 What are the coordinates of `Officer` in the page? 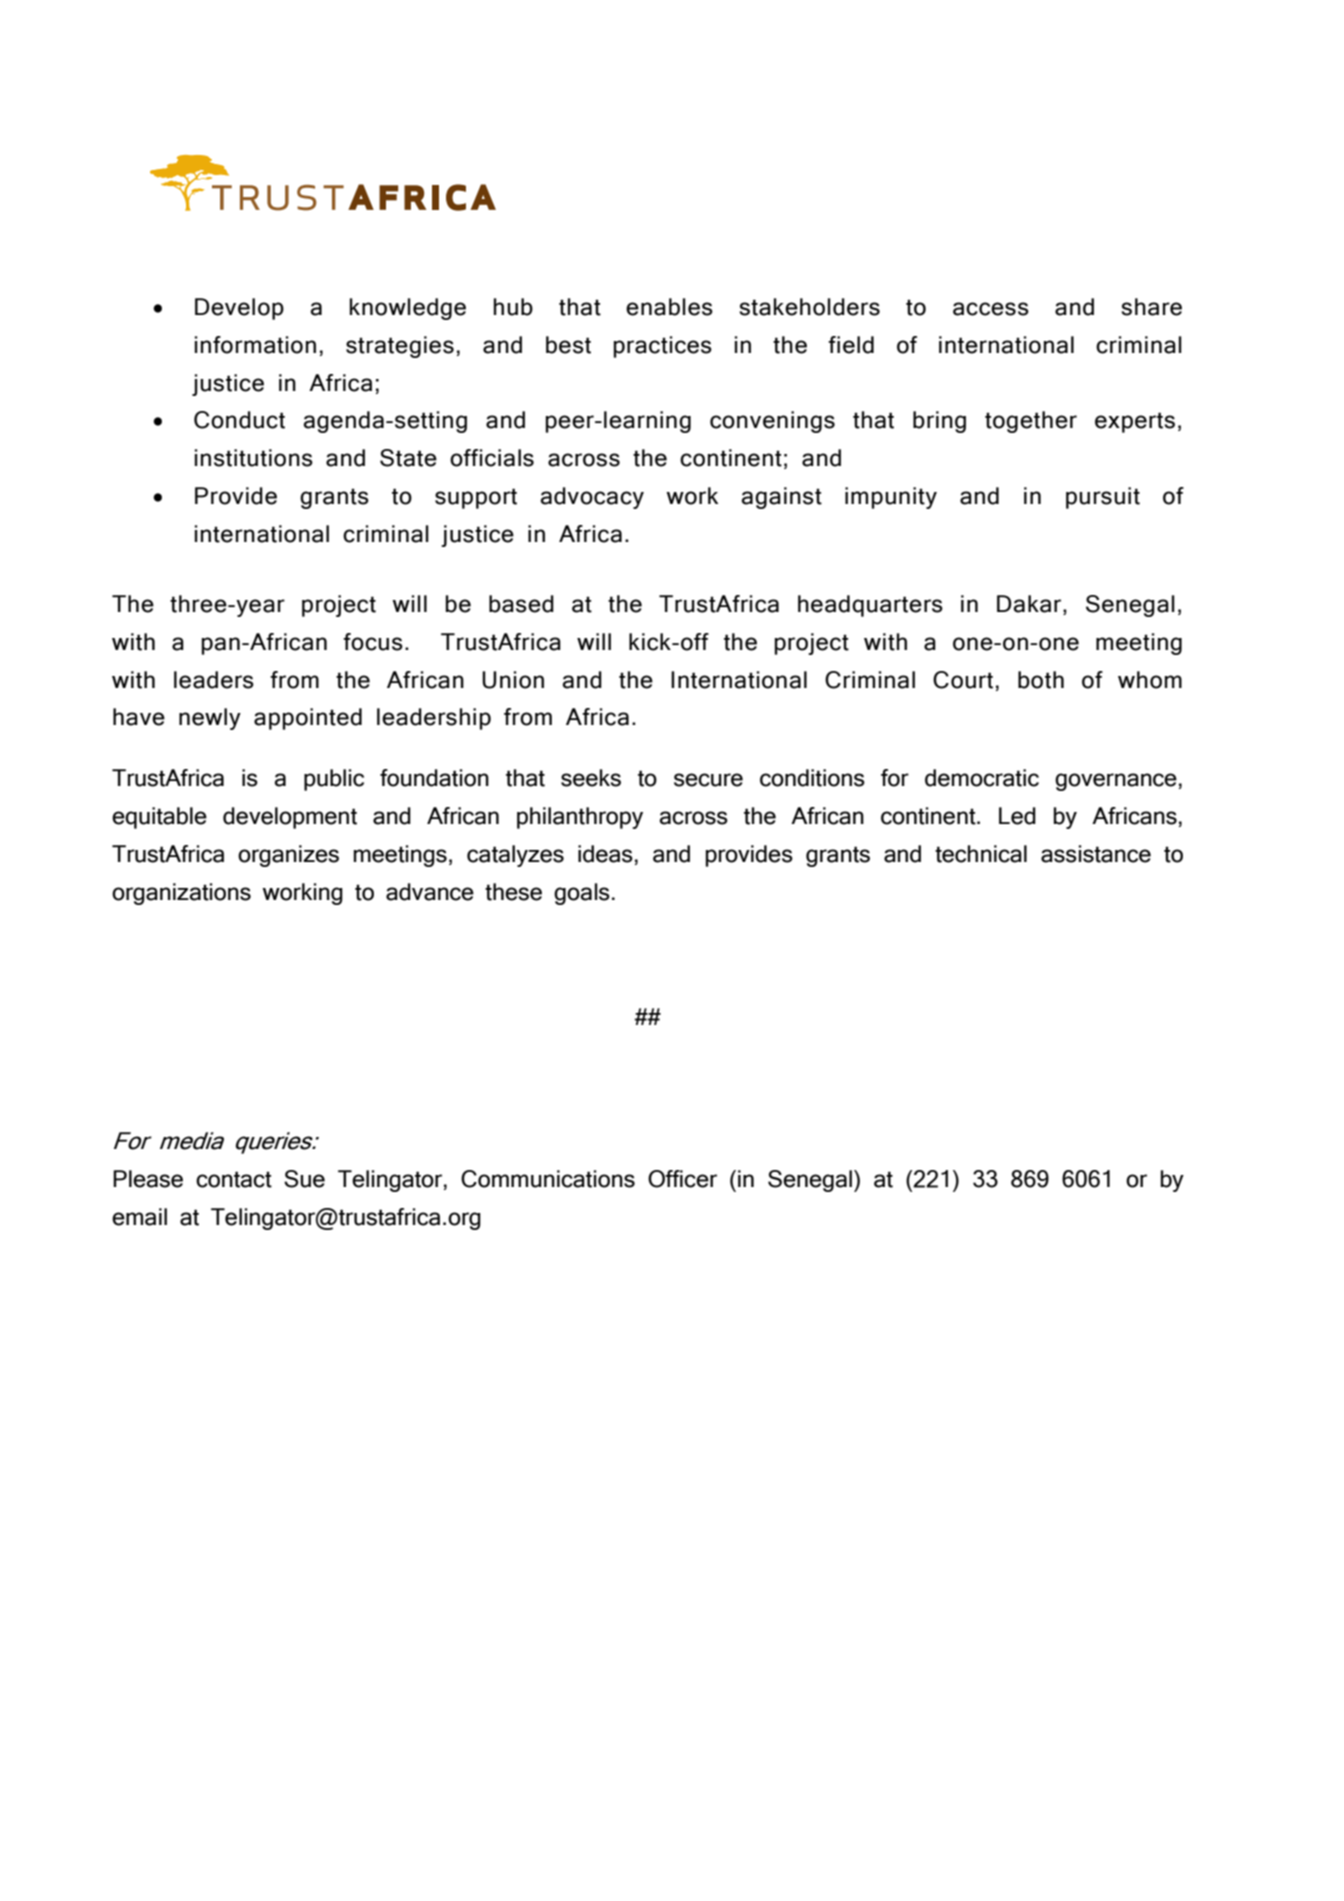 It's located at (682, 1179).
